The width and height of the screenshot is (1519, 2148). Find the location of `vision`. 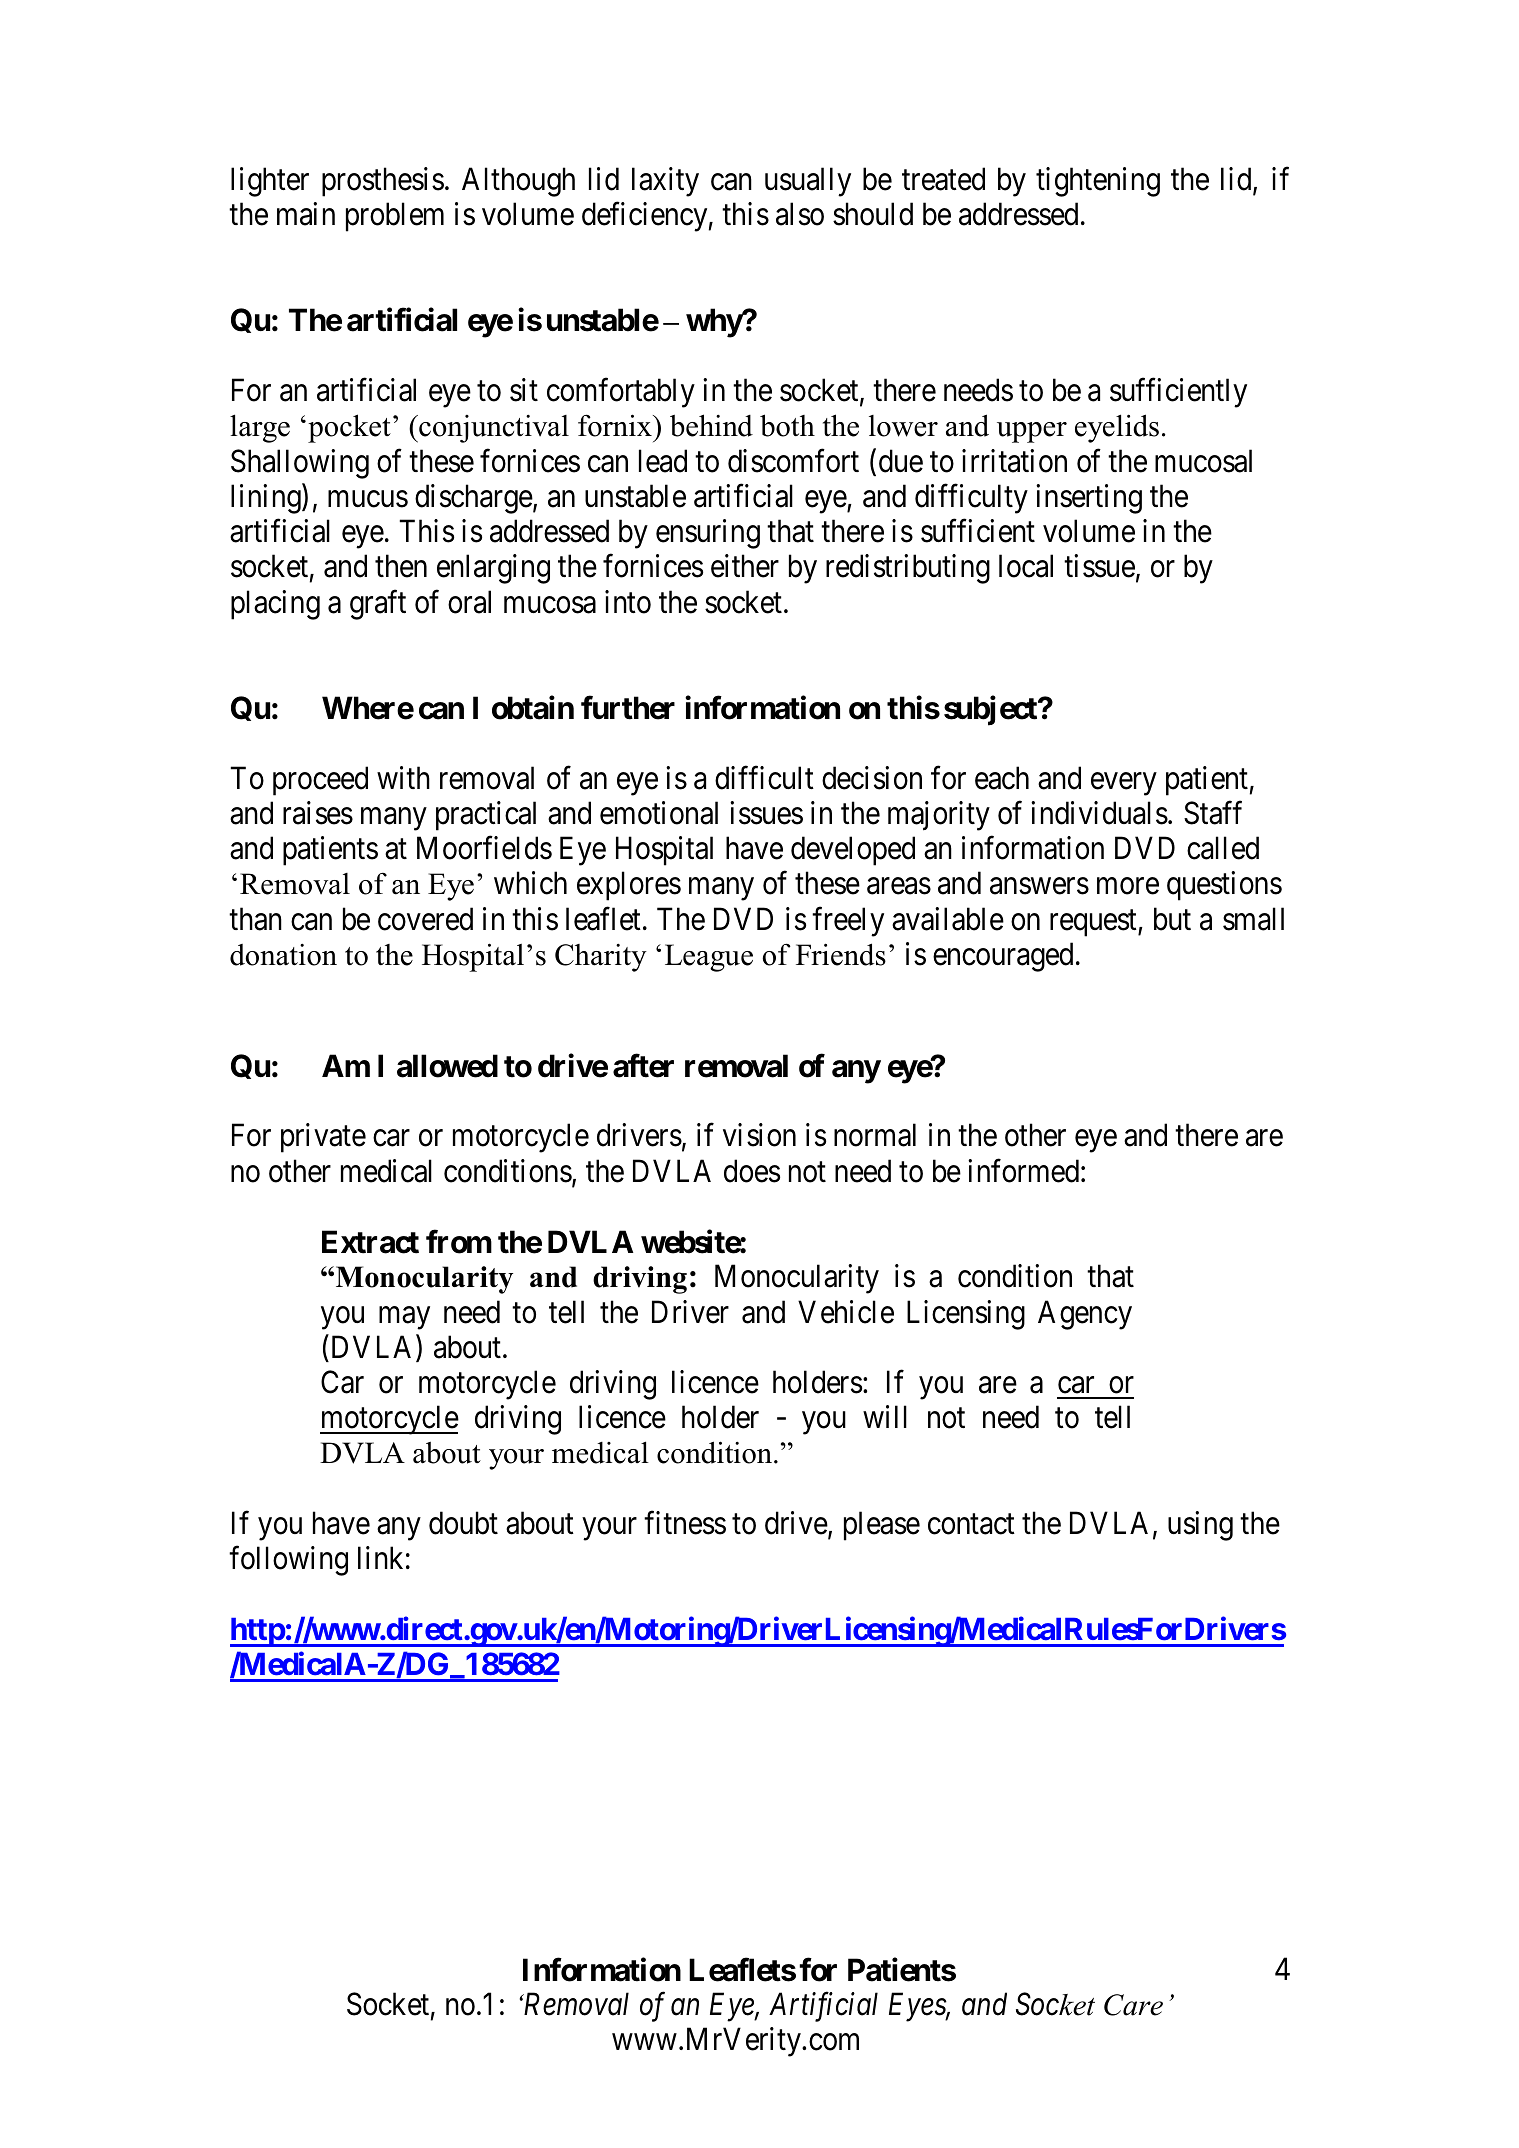

vision is located at coordinates (759, 1135).
